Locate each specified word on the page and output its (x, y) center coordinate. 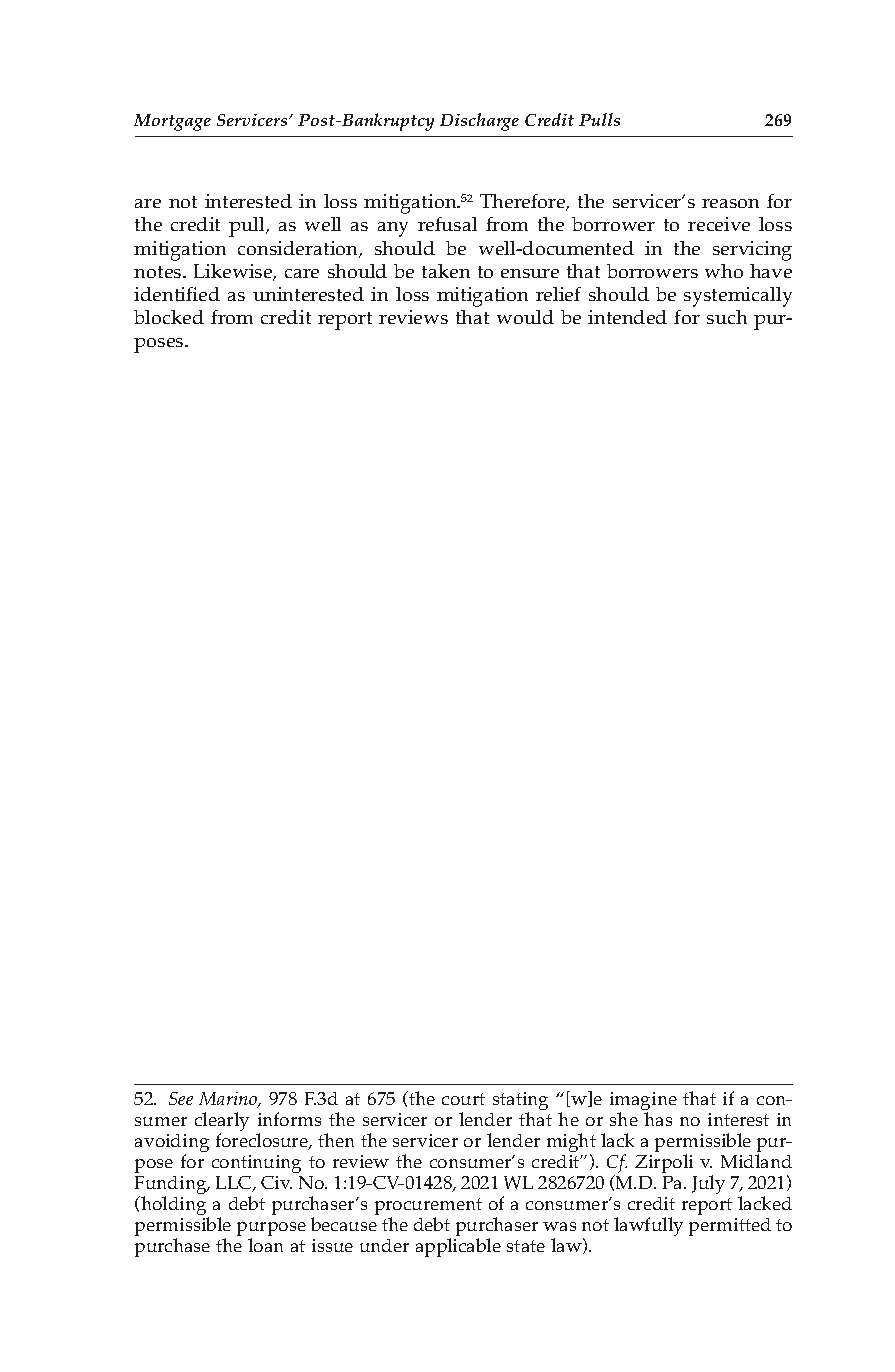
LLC (235, 1184)
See (181, 1098)
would (525, 317)
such (727, 317)
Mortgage (172, 122)
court (463, 1099)
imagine (643, 1102)
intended (627, 317)
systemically (738, 297)
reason (730, 203)
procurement (428, 1208)
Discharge (479, 122)
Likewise (234, 272)
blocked (169, 317)
